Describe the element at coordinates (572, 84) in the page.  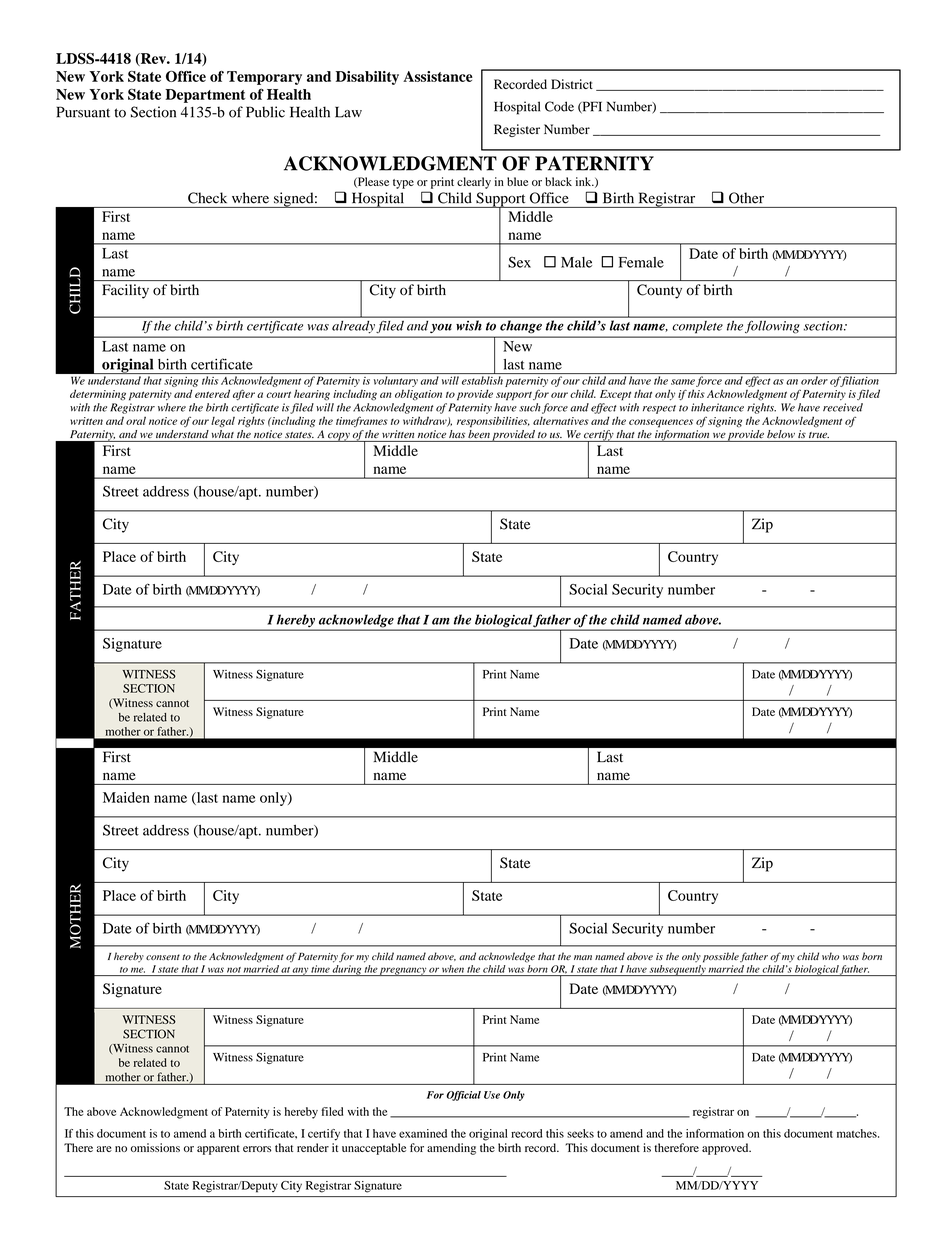
I see `District` at that location.
